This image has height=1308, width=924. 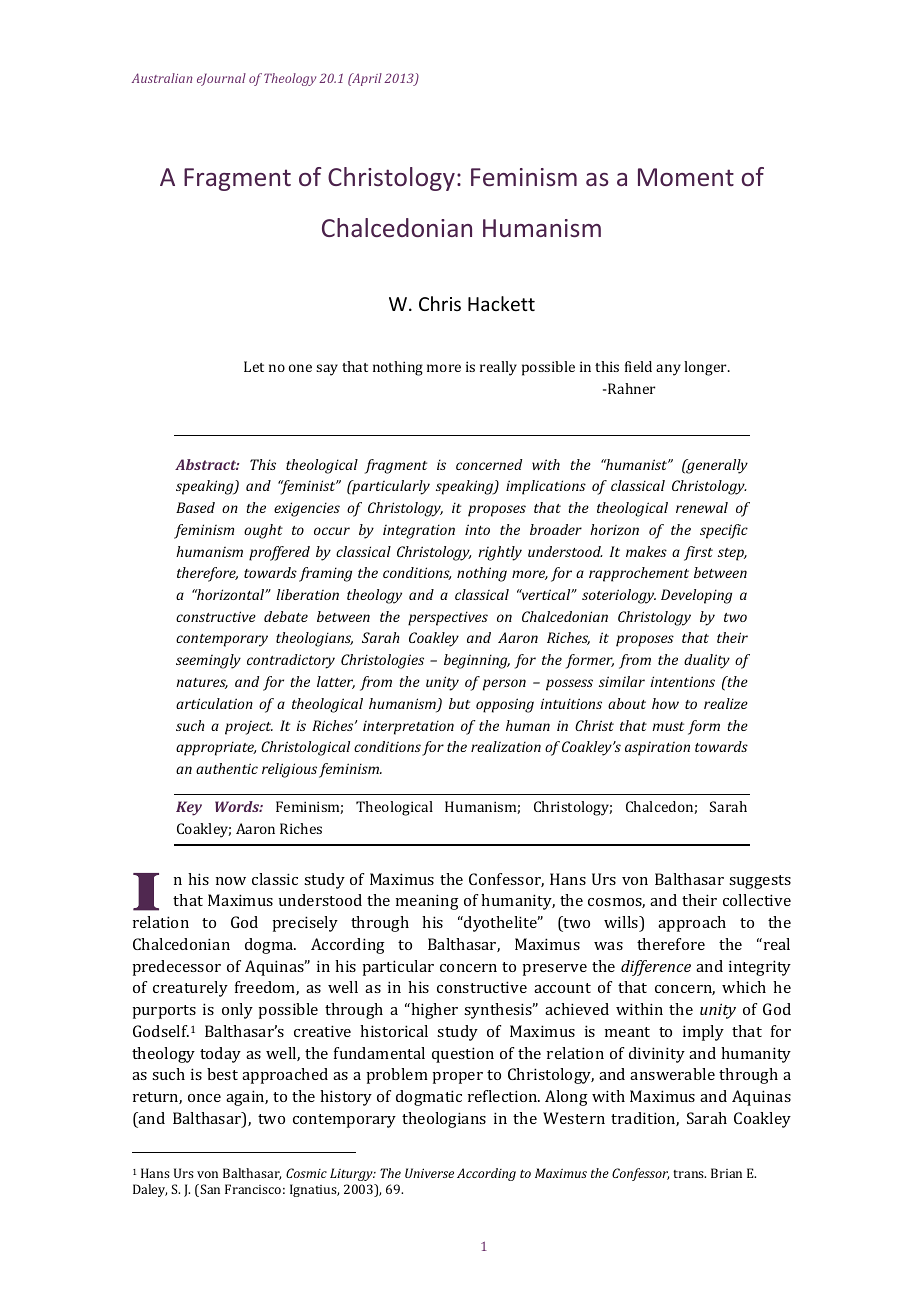 What do you see at coordinates (686, 177) in the image?
I see `Moment` at bounding box center [686, 177].
